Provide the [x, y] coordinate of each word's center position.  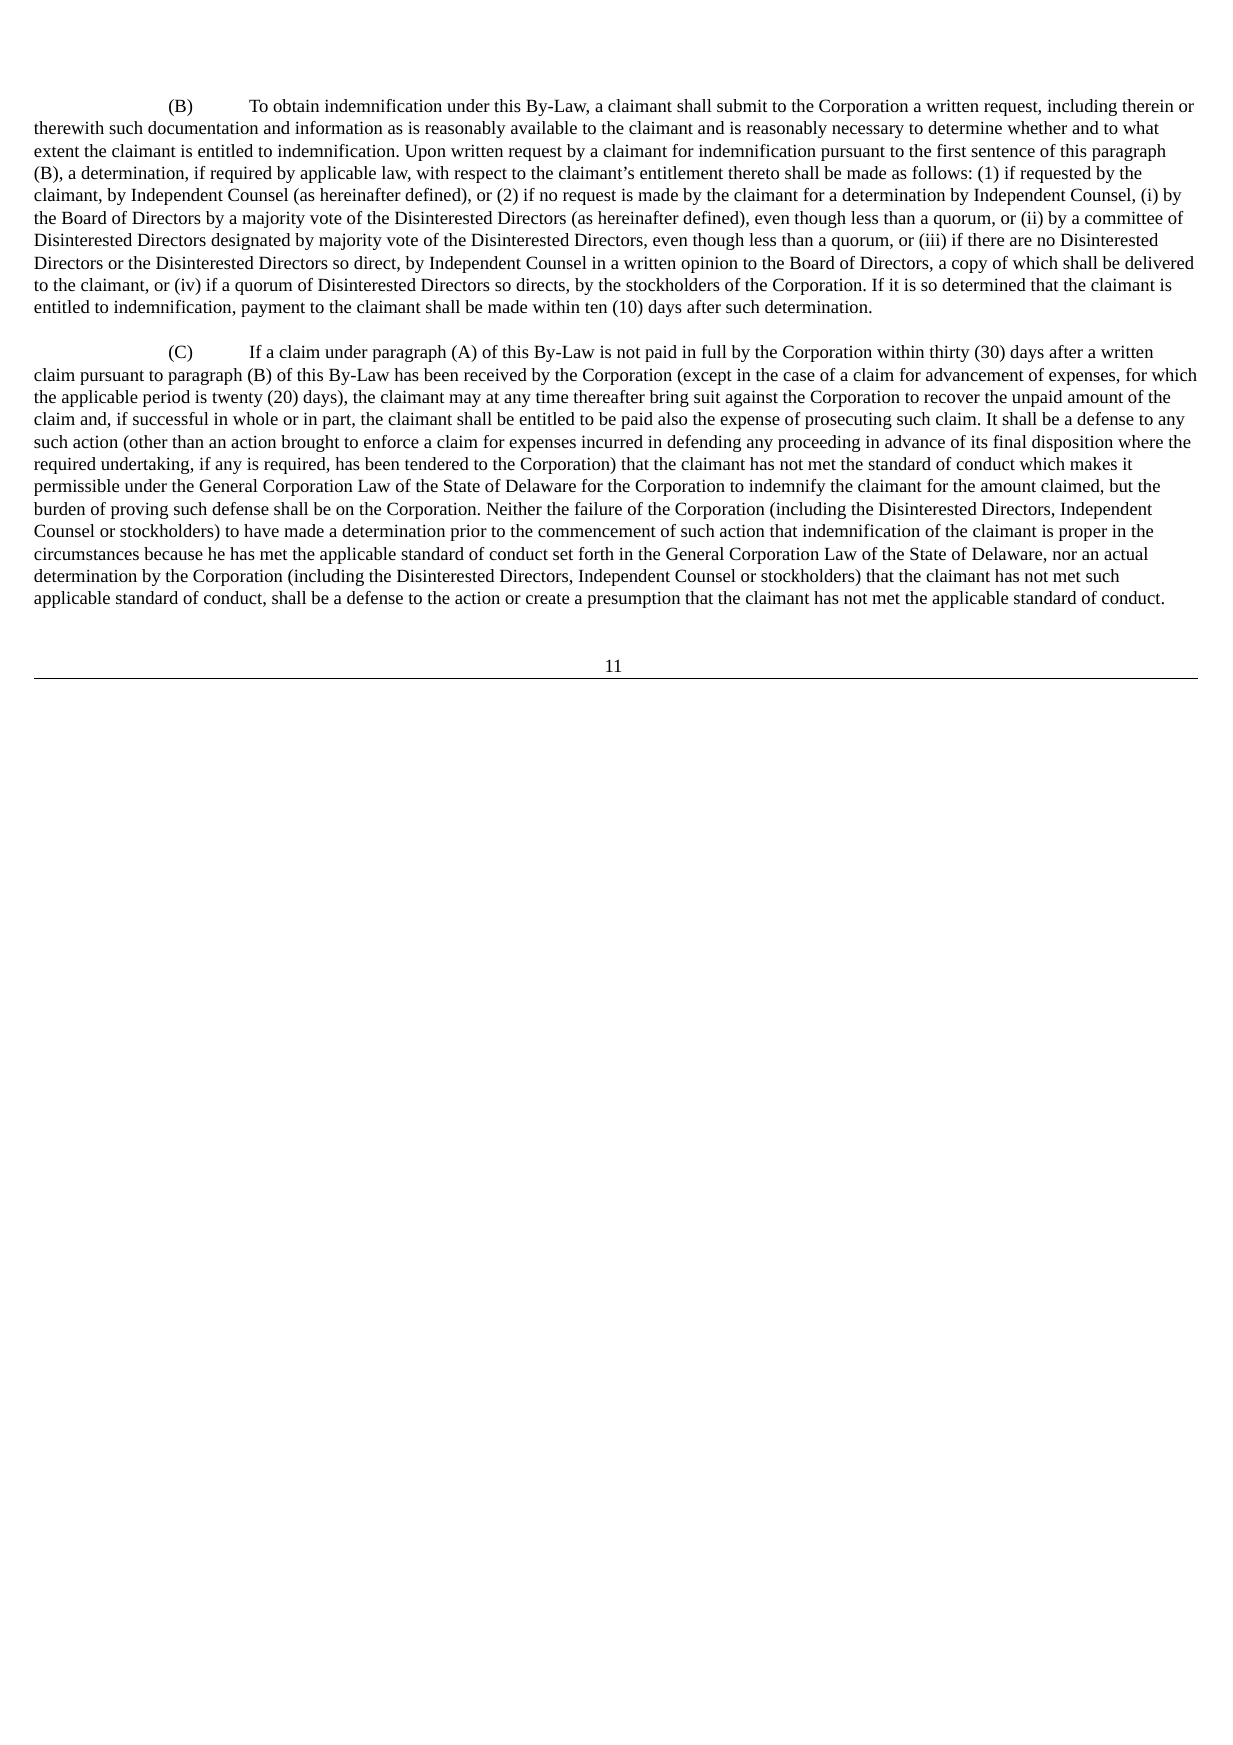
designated [250, 241]
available [544, 127]
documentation [203, 127]
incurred [612, 441]
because [173, 553]
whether [1037, 127]
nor [1065, 555]
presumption [633, 599]
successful [171, 418]
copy [970, 266]
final [1010, 441]
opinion [709, 264]
